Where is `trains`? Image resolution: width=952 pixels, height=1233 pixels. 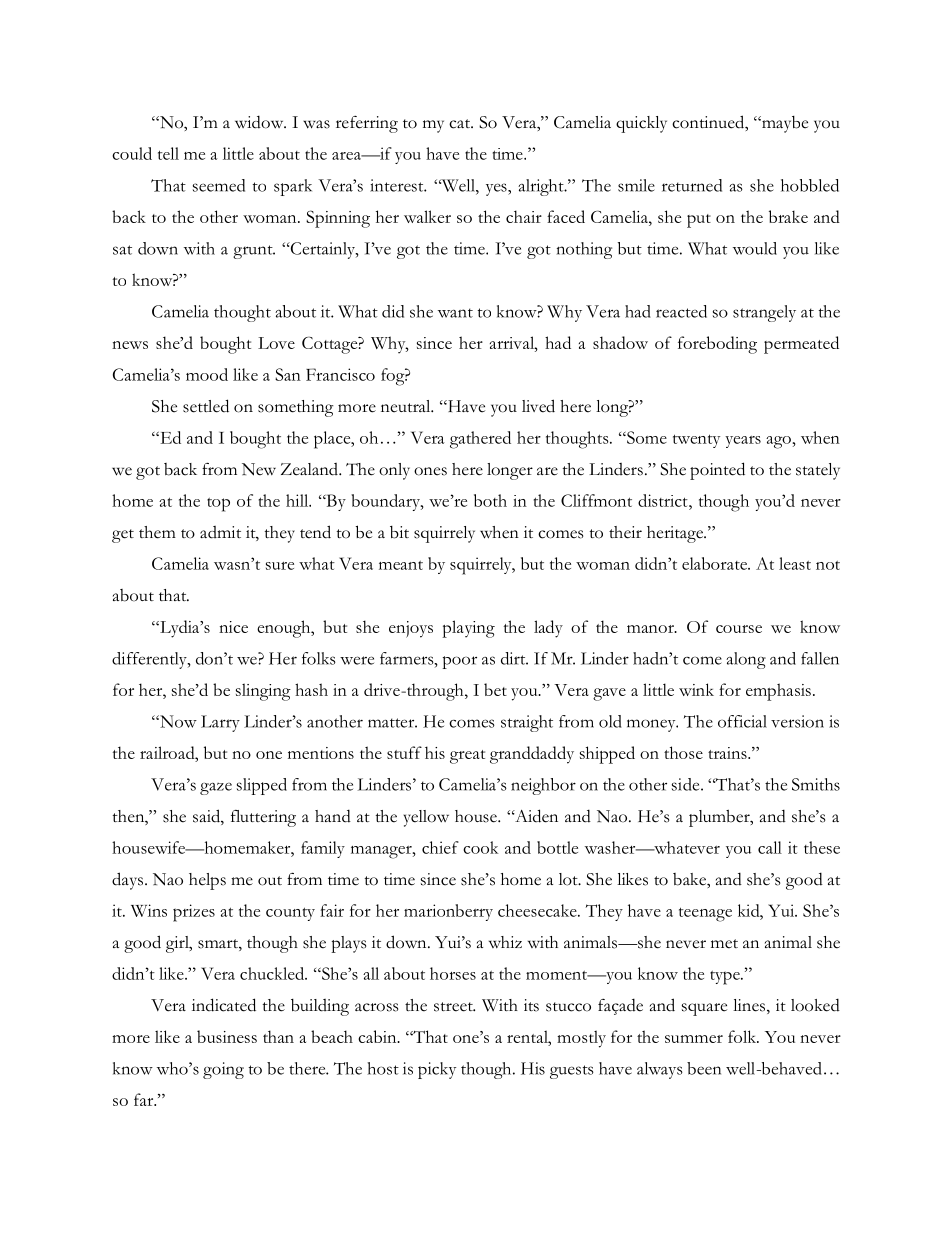 trains is located at coordinates (728, 753).
